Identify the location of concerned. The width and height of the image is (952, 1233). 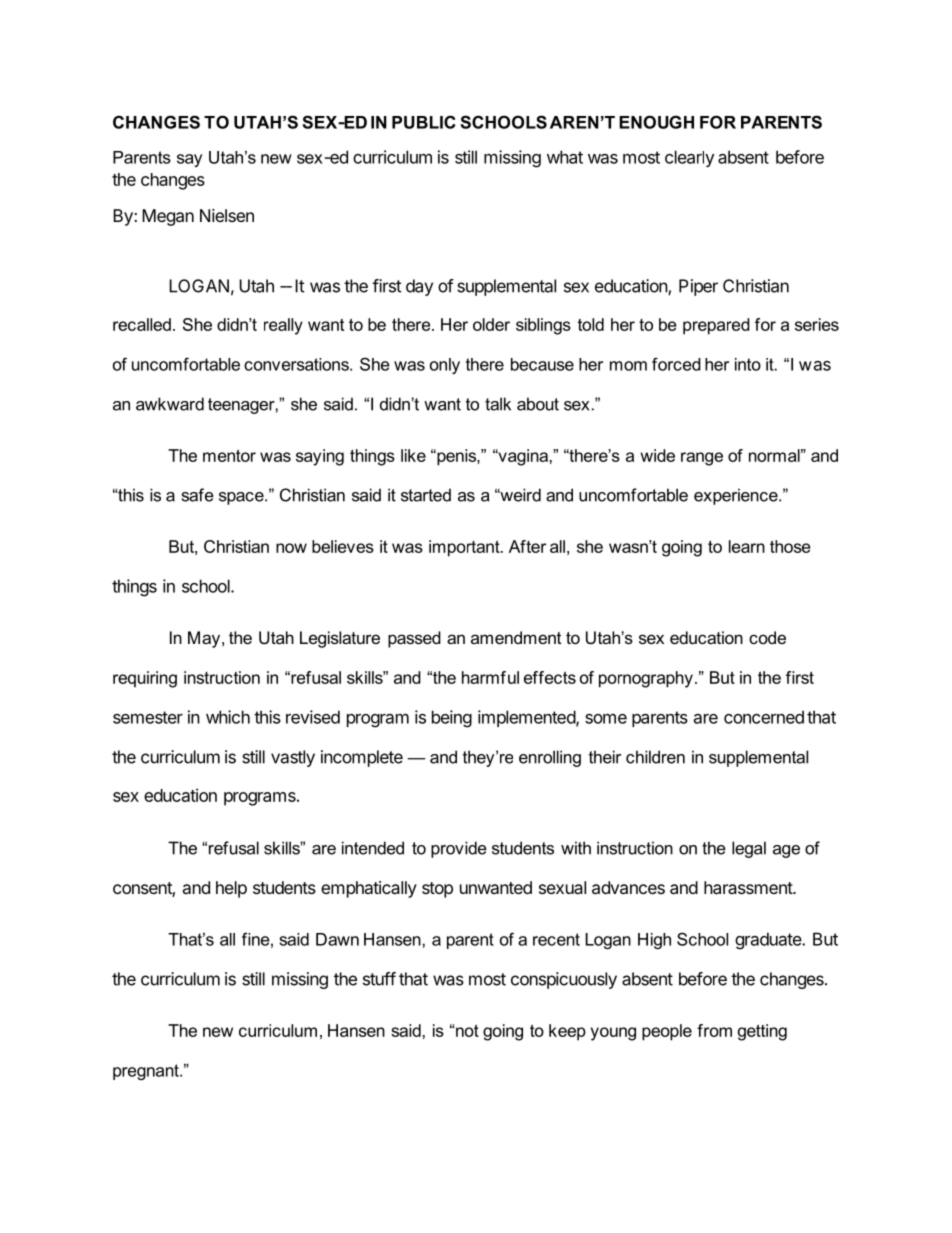
(764, 717).
